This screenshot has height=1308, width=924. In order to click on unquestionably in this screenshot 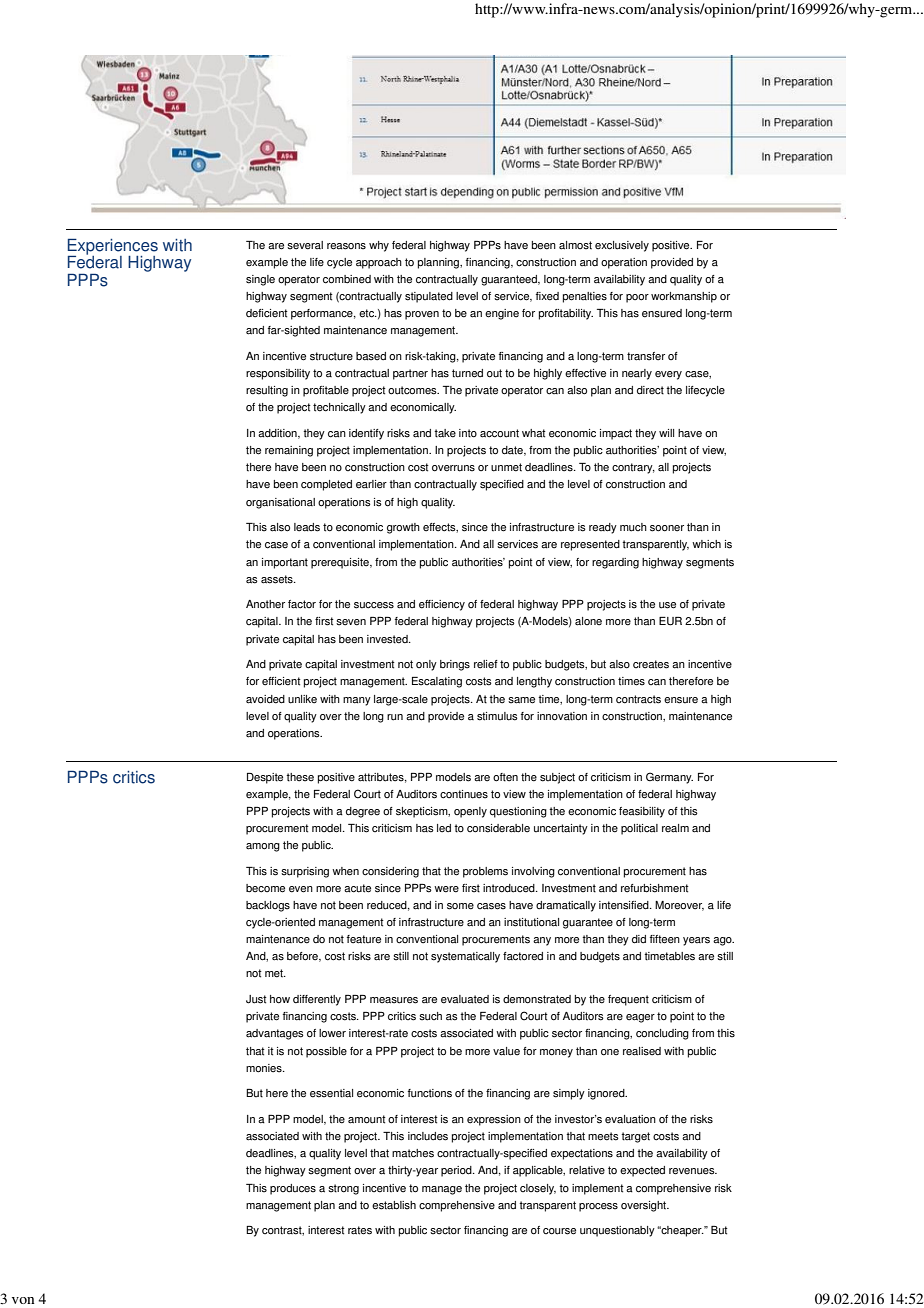, I will do `click(617, 1231)`.
